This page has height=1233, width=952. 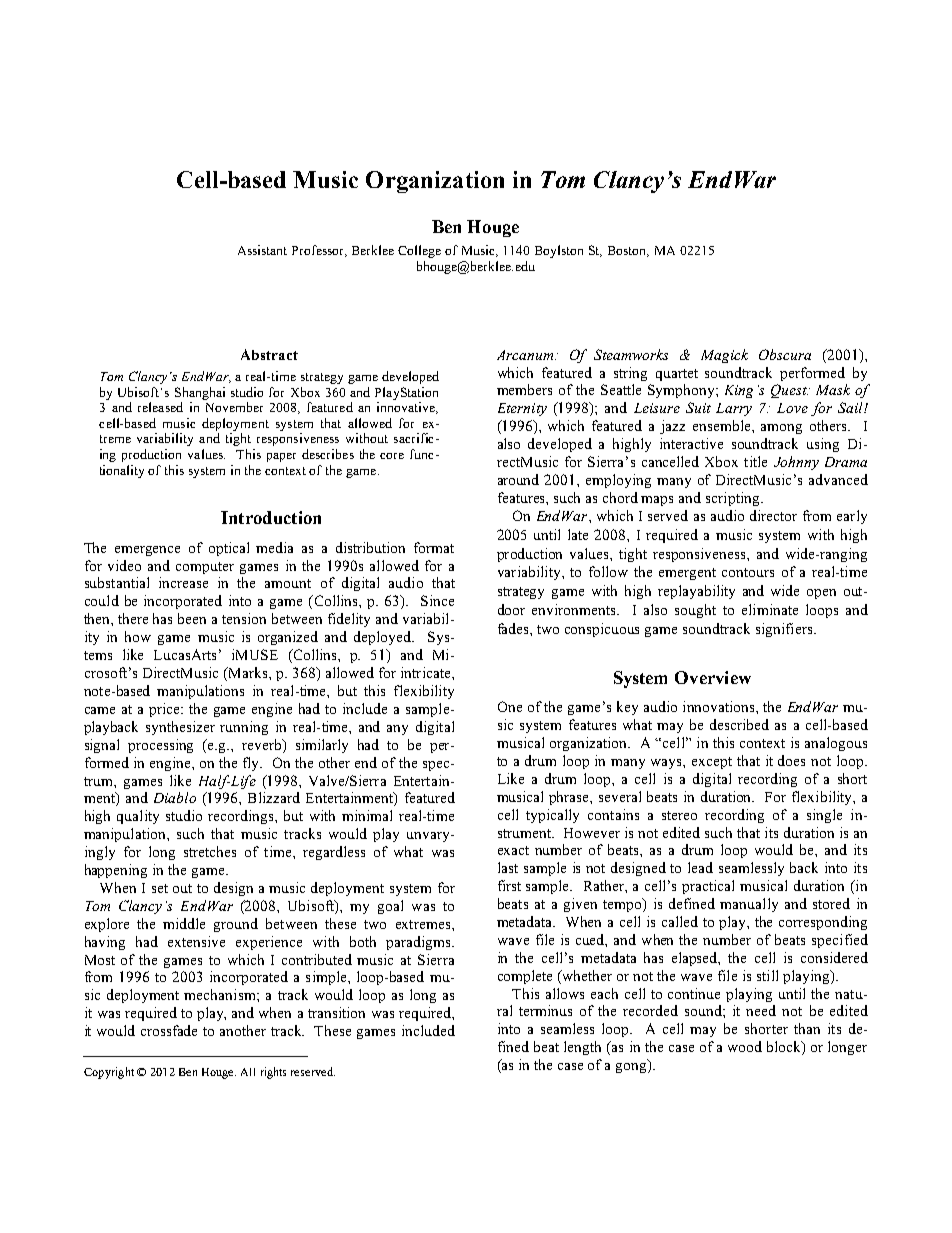 I want to click on crossfade, so click(x=169, y=1030).
